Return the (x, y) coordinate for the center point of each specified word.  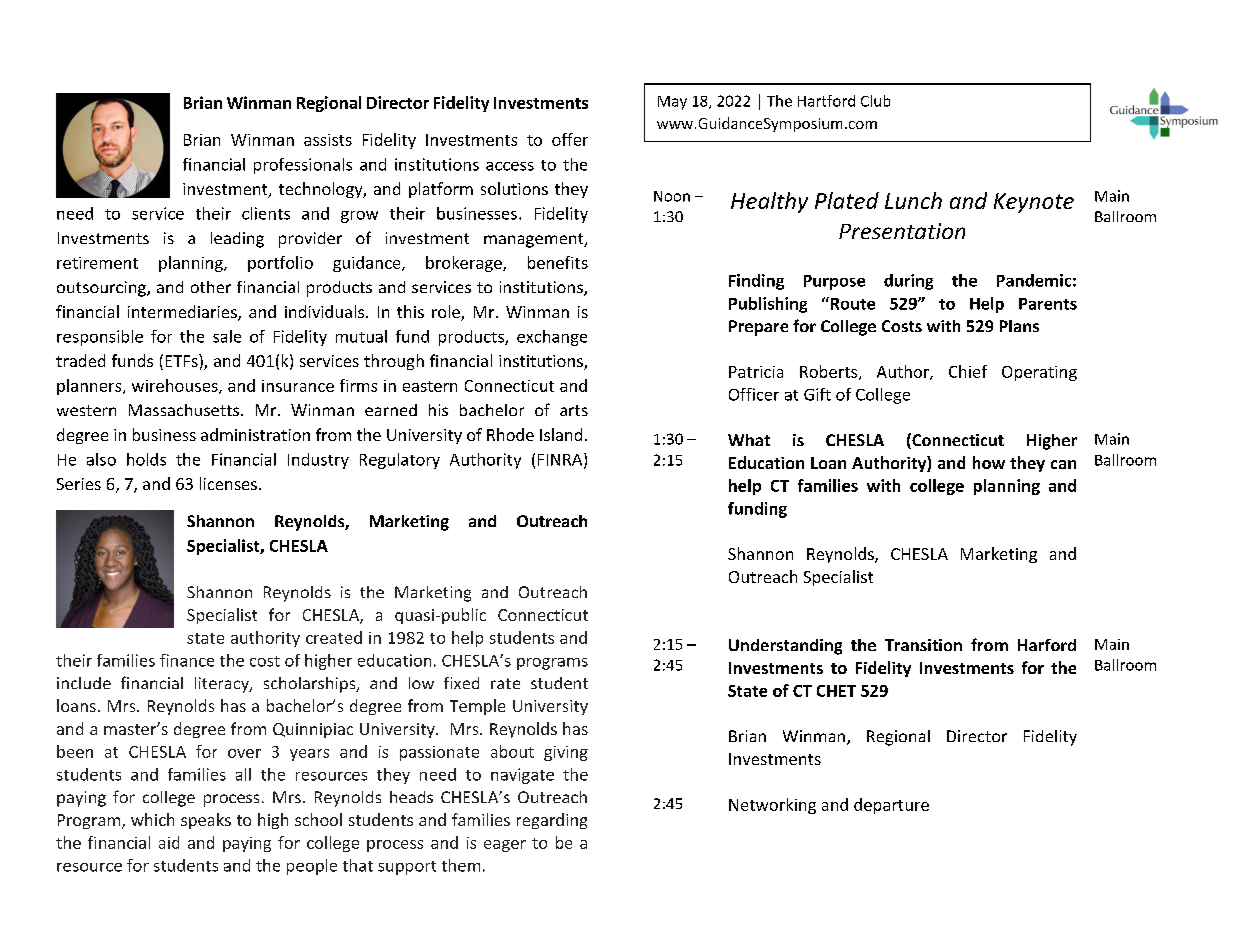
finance (187, 660)
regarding (552, 821)
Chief (968, 371)
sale (227, 336)
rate (505, 683)
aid (169, 842)
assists (328, 140)
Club (875, 101)
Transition (923, 645)
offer (570, 139)
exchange (552, 338)
